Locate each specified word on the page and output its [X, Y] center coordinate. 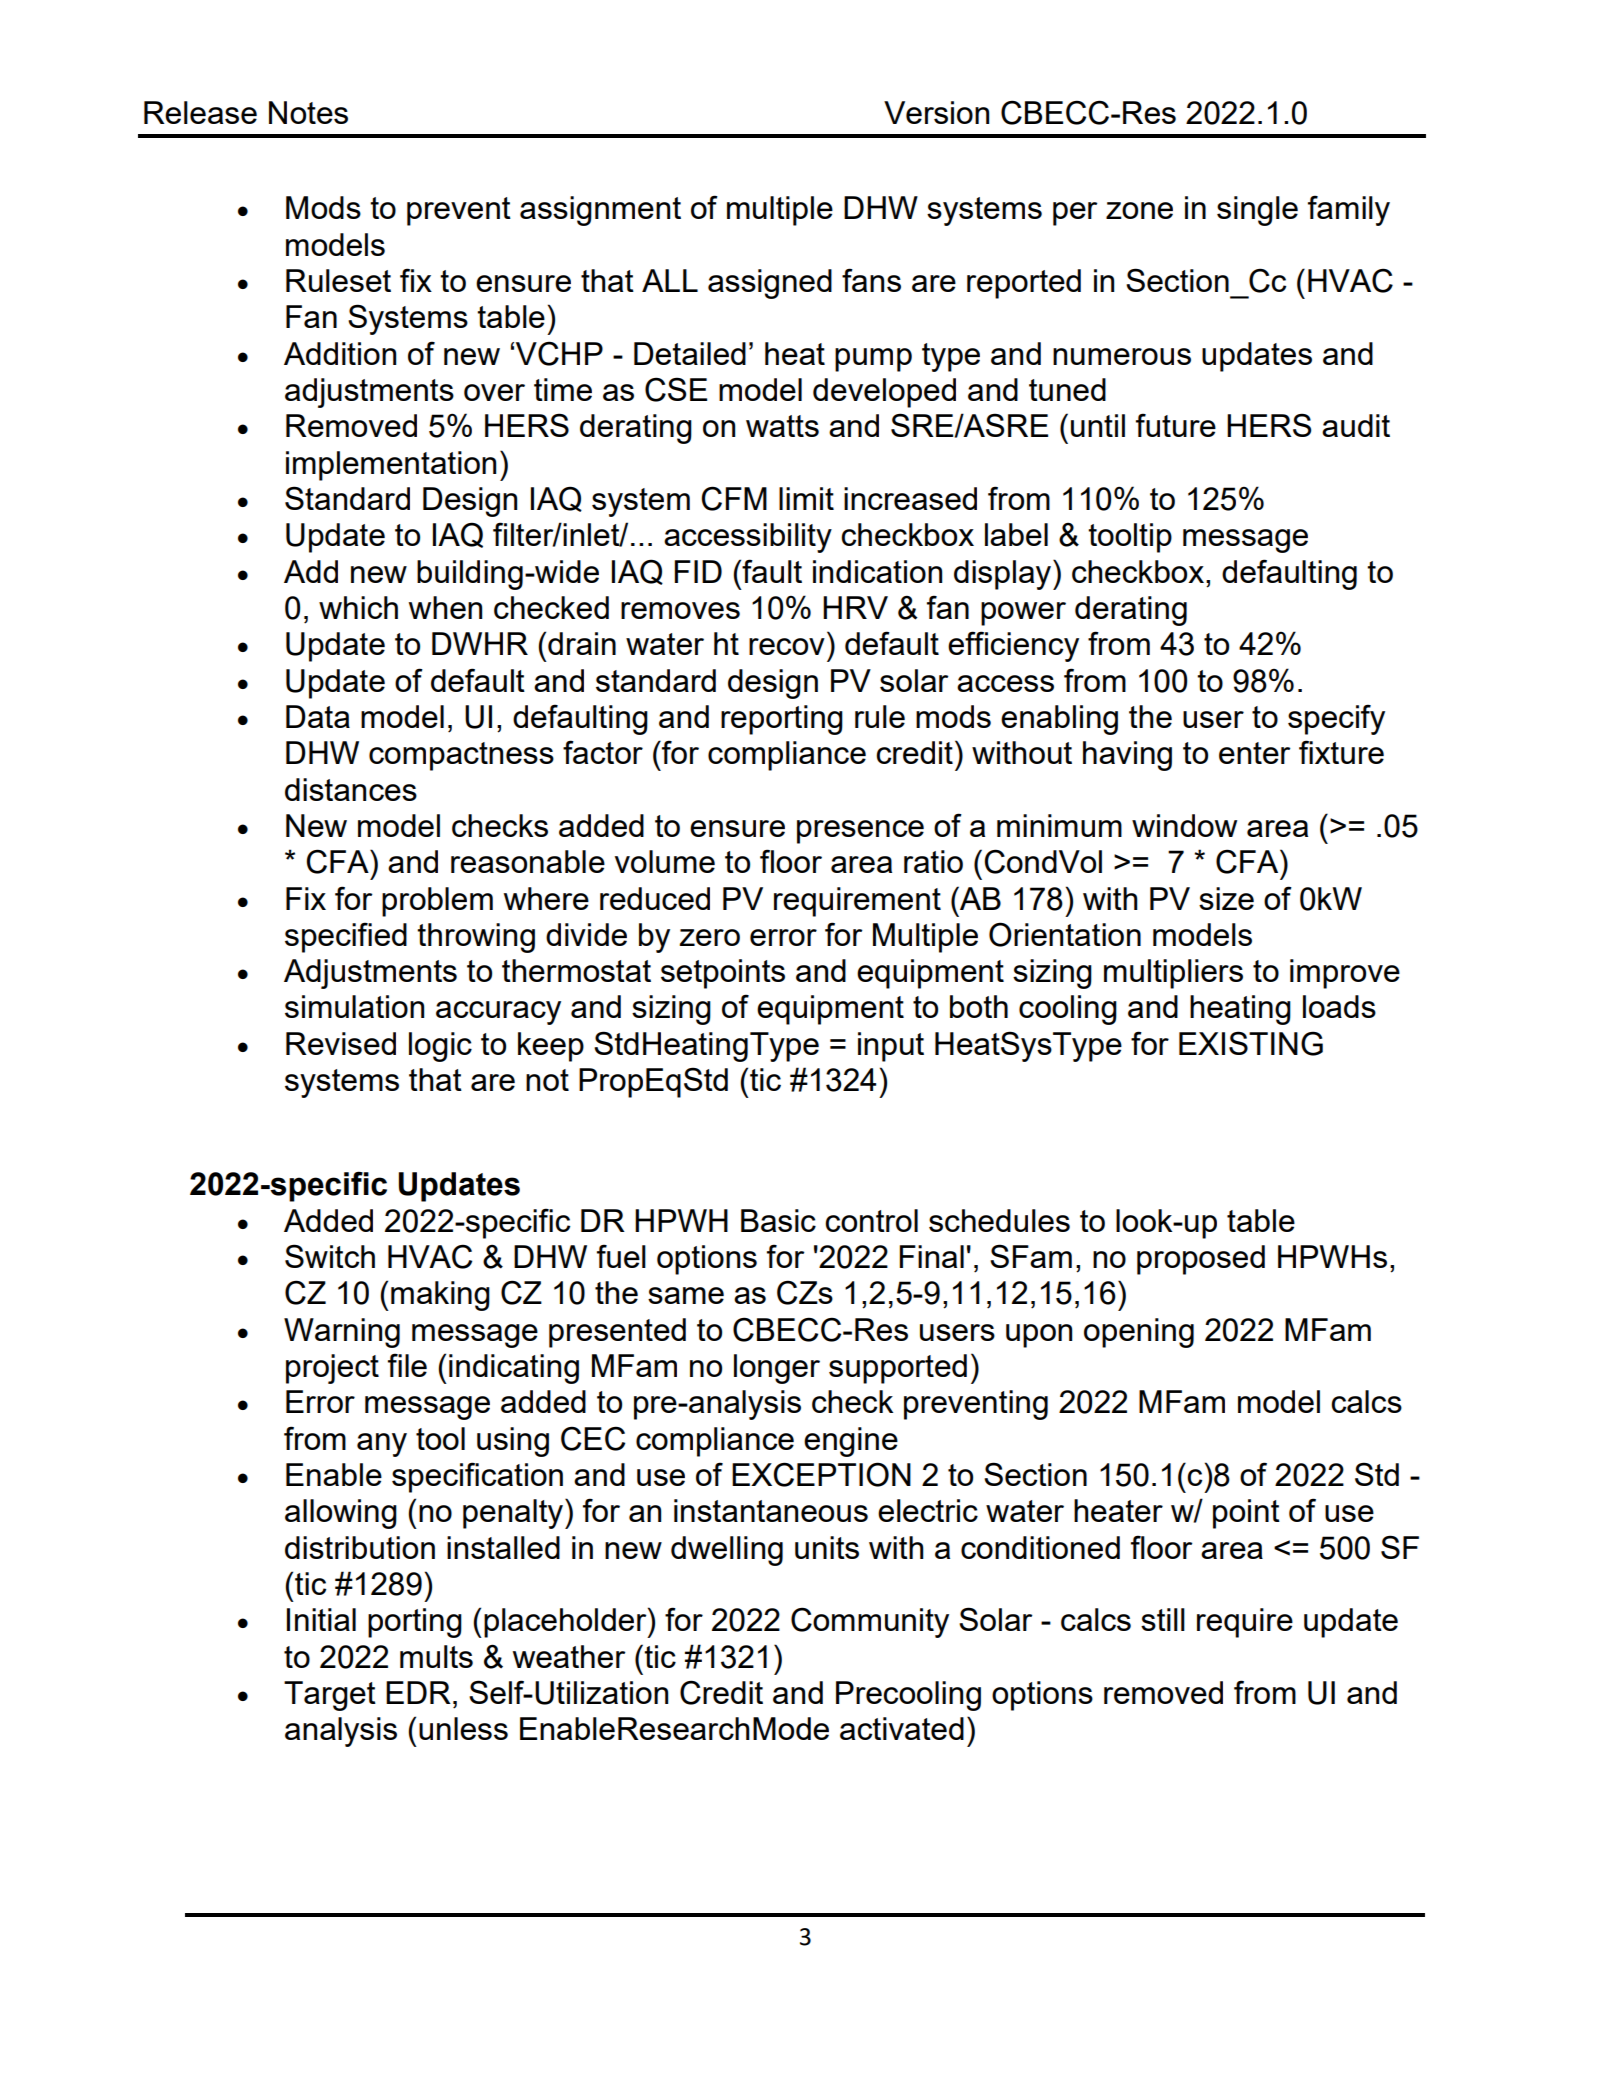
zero [710, 937]
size [1226, 898]
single [1257, 211]
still [1163, 1619]
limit [806, 498]
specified [346, 937]
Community [870, 1622]
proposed [1201, 1260]
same [686, 1295]
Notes [308, 112]
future [1176, 425]
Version [936, 112]
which [358, 607]
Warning [342, 1333]
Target [330, 1696]
